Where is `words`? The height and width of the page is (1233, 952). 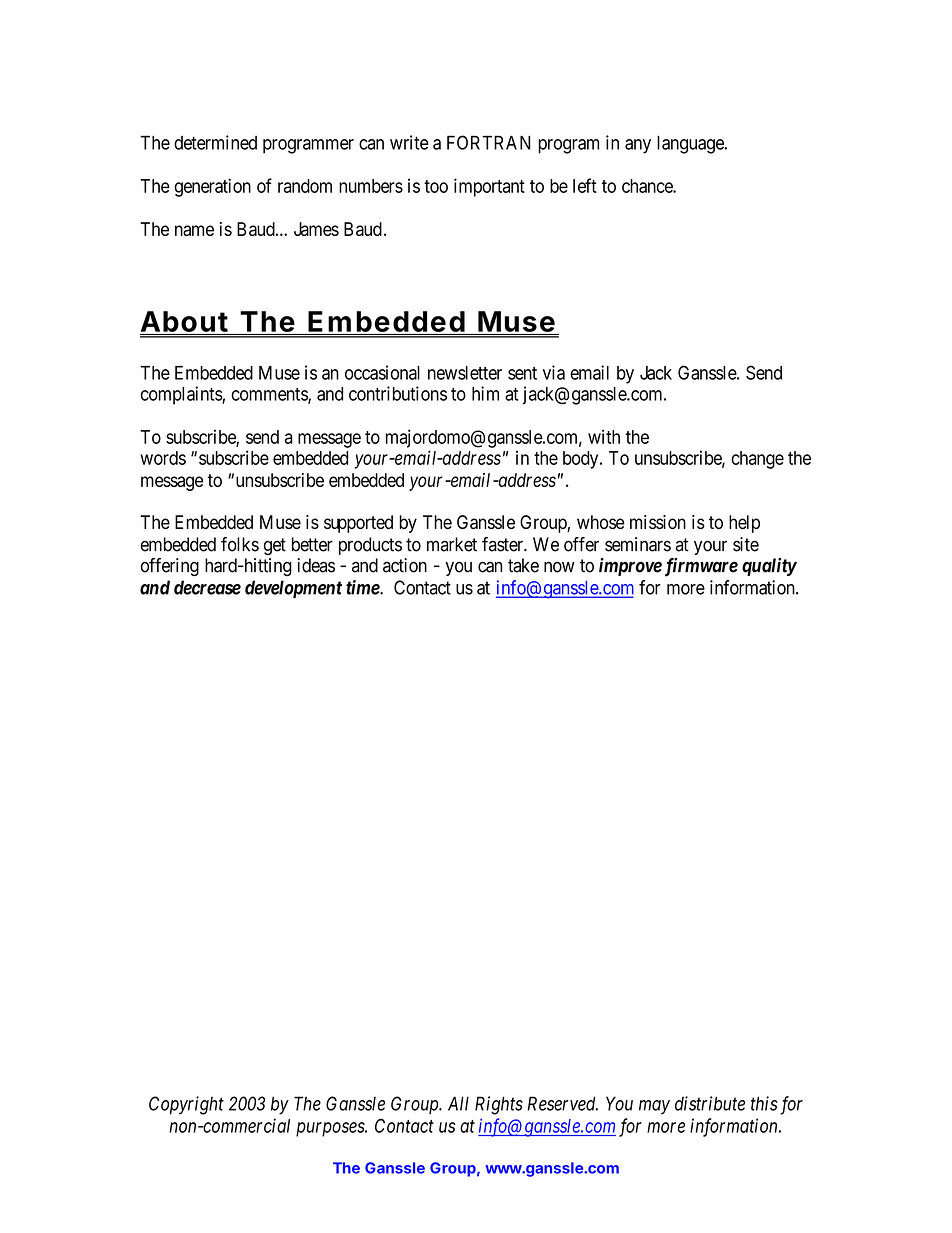
words is located at coordinates (163, 458).
